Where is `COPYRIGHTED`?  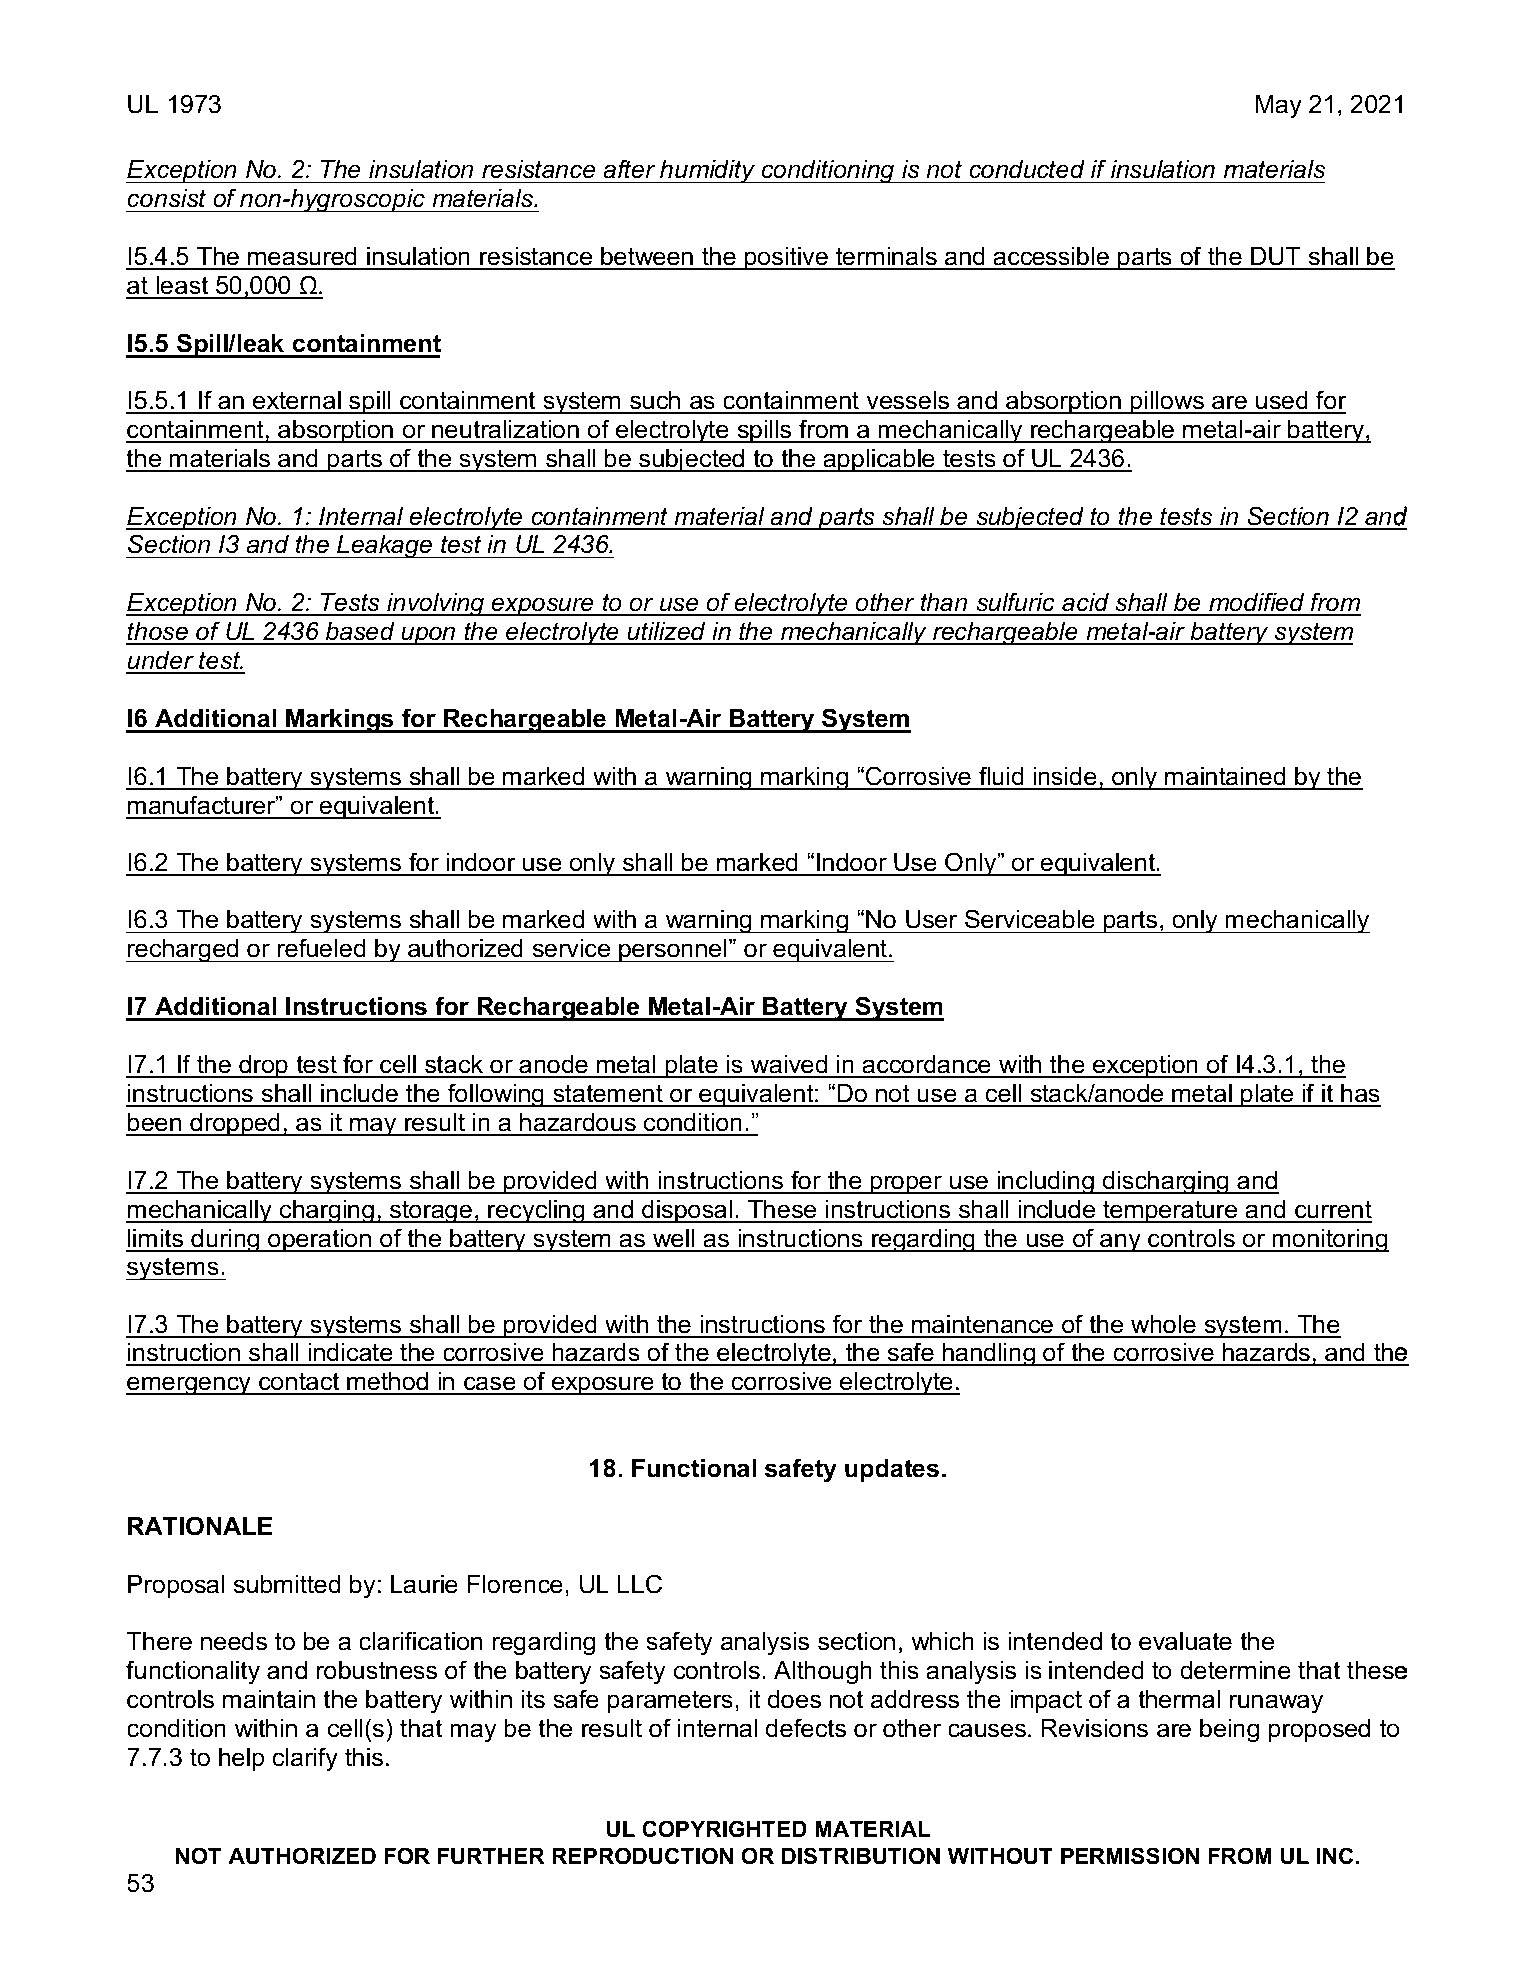
COPYRIGHTED is located at coordinates (724, 1829).
